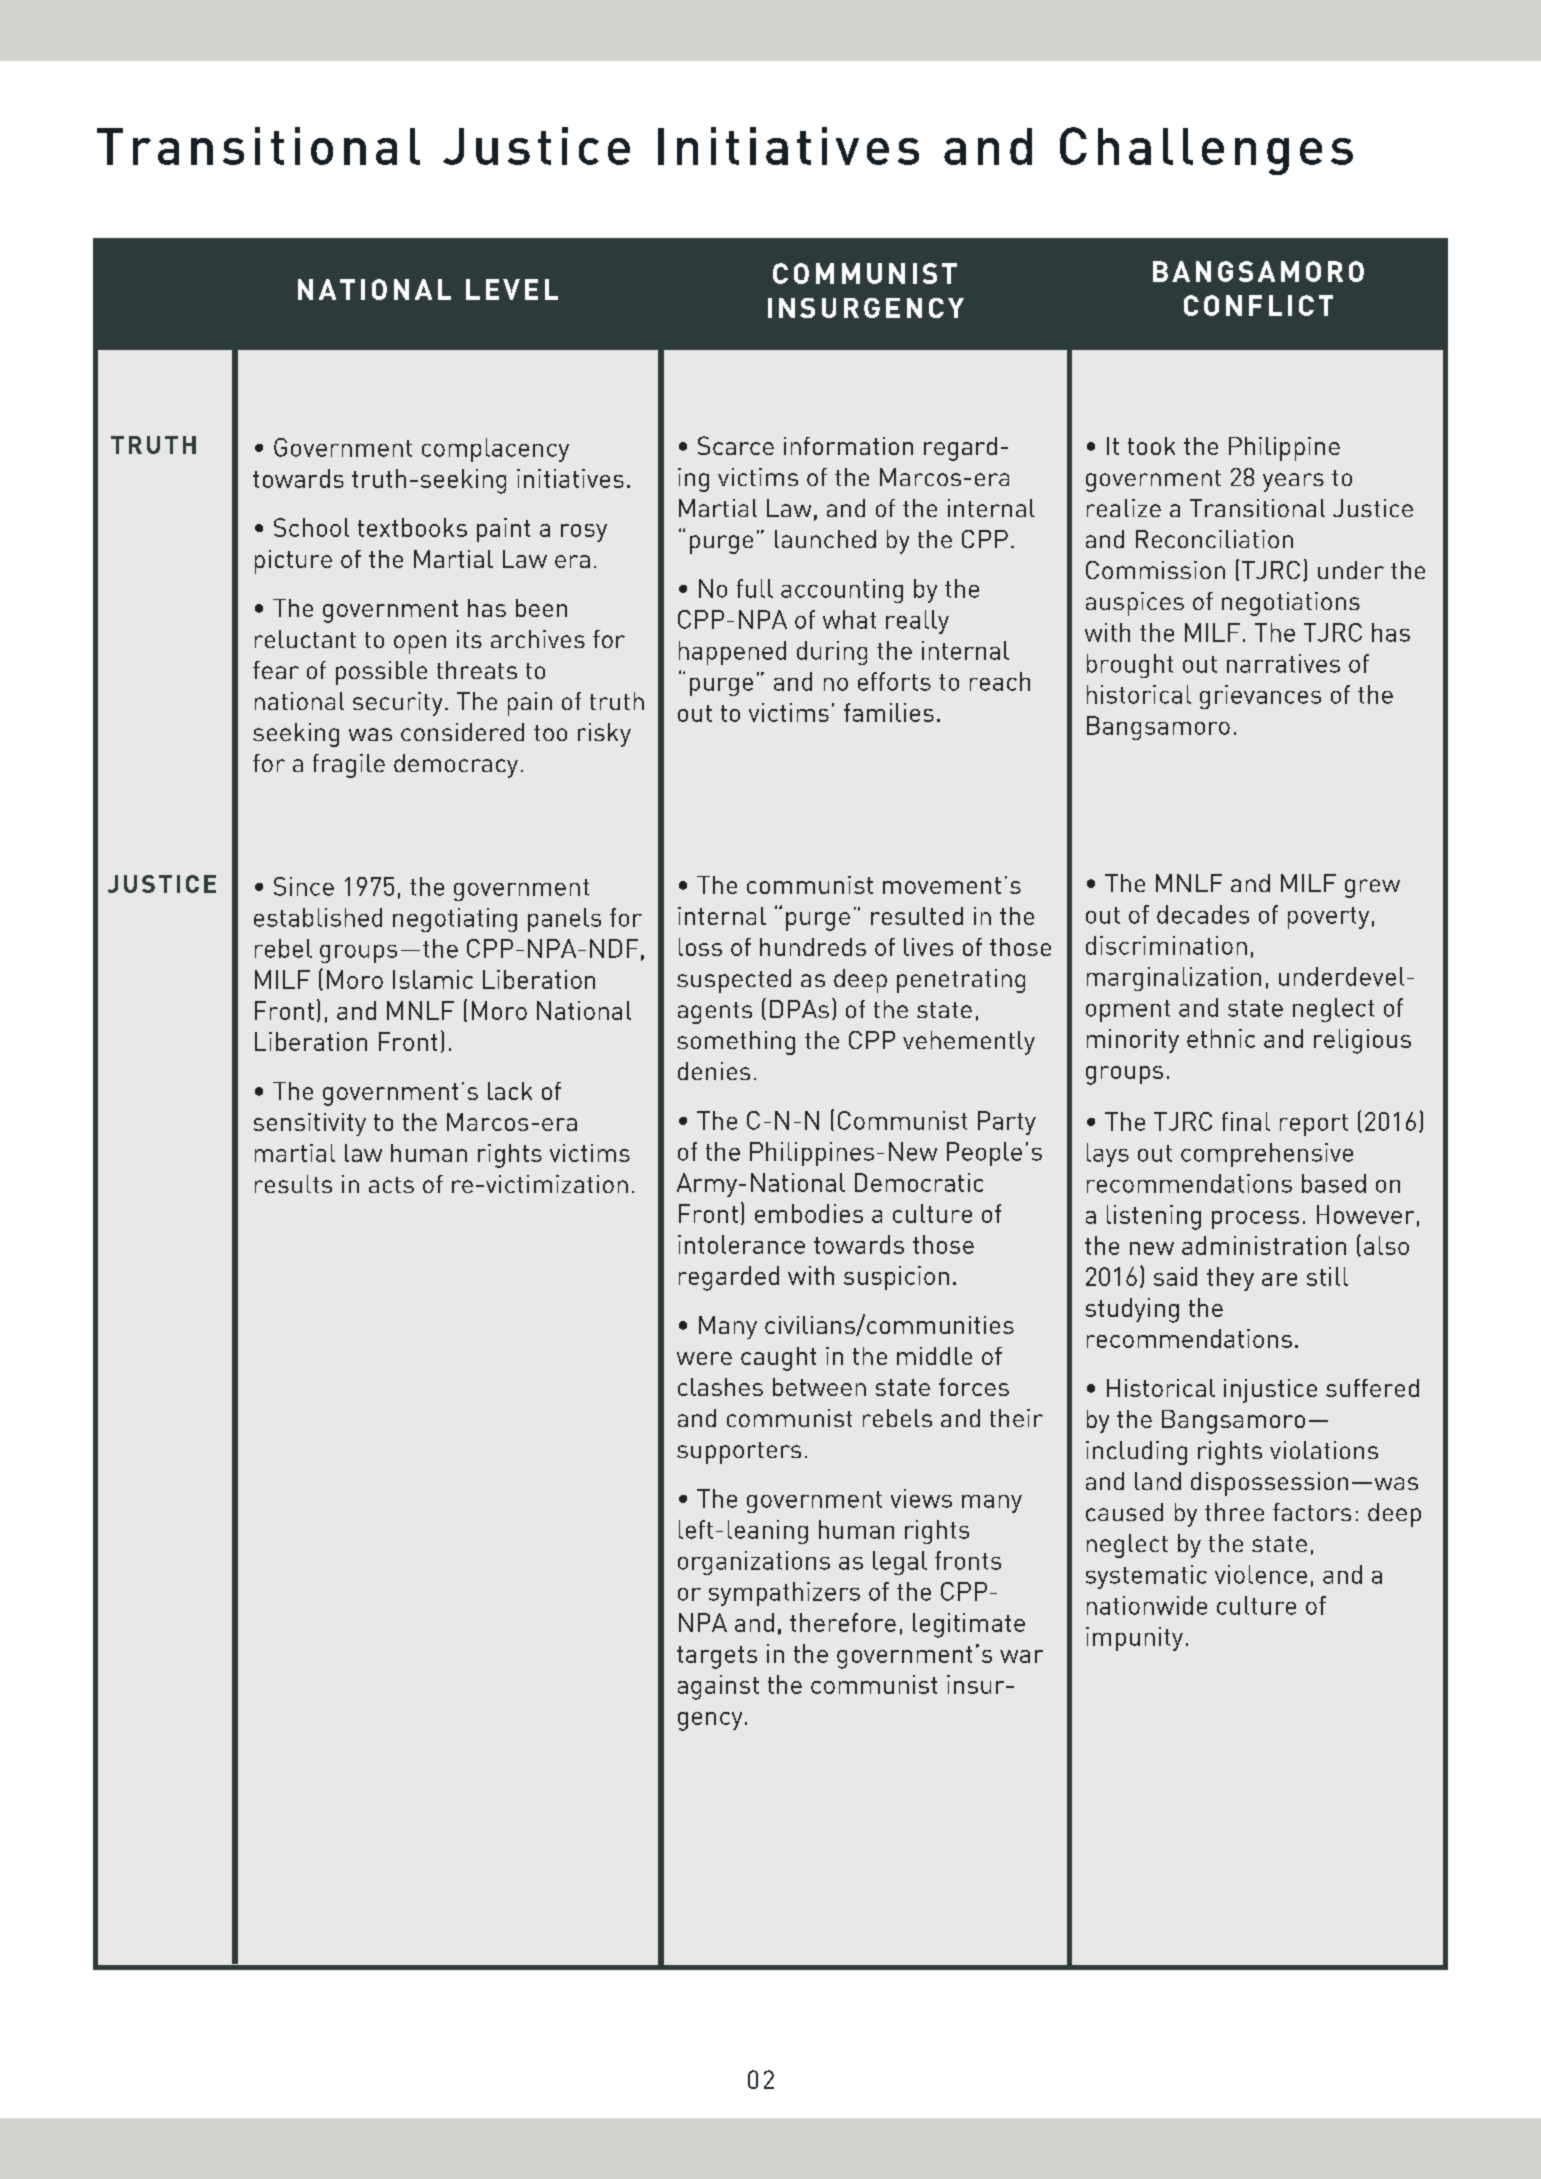 Image resolution: width=1541 pixels, height=2179 pixels. Describe the element at coordinates (1261, 1574) in the page. I see `violence` at that location.
